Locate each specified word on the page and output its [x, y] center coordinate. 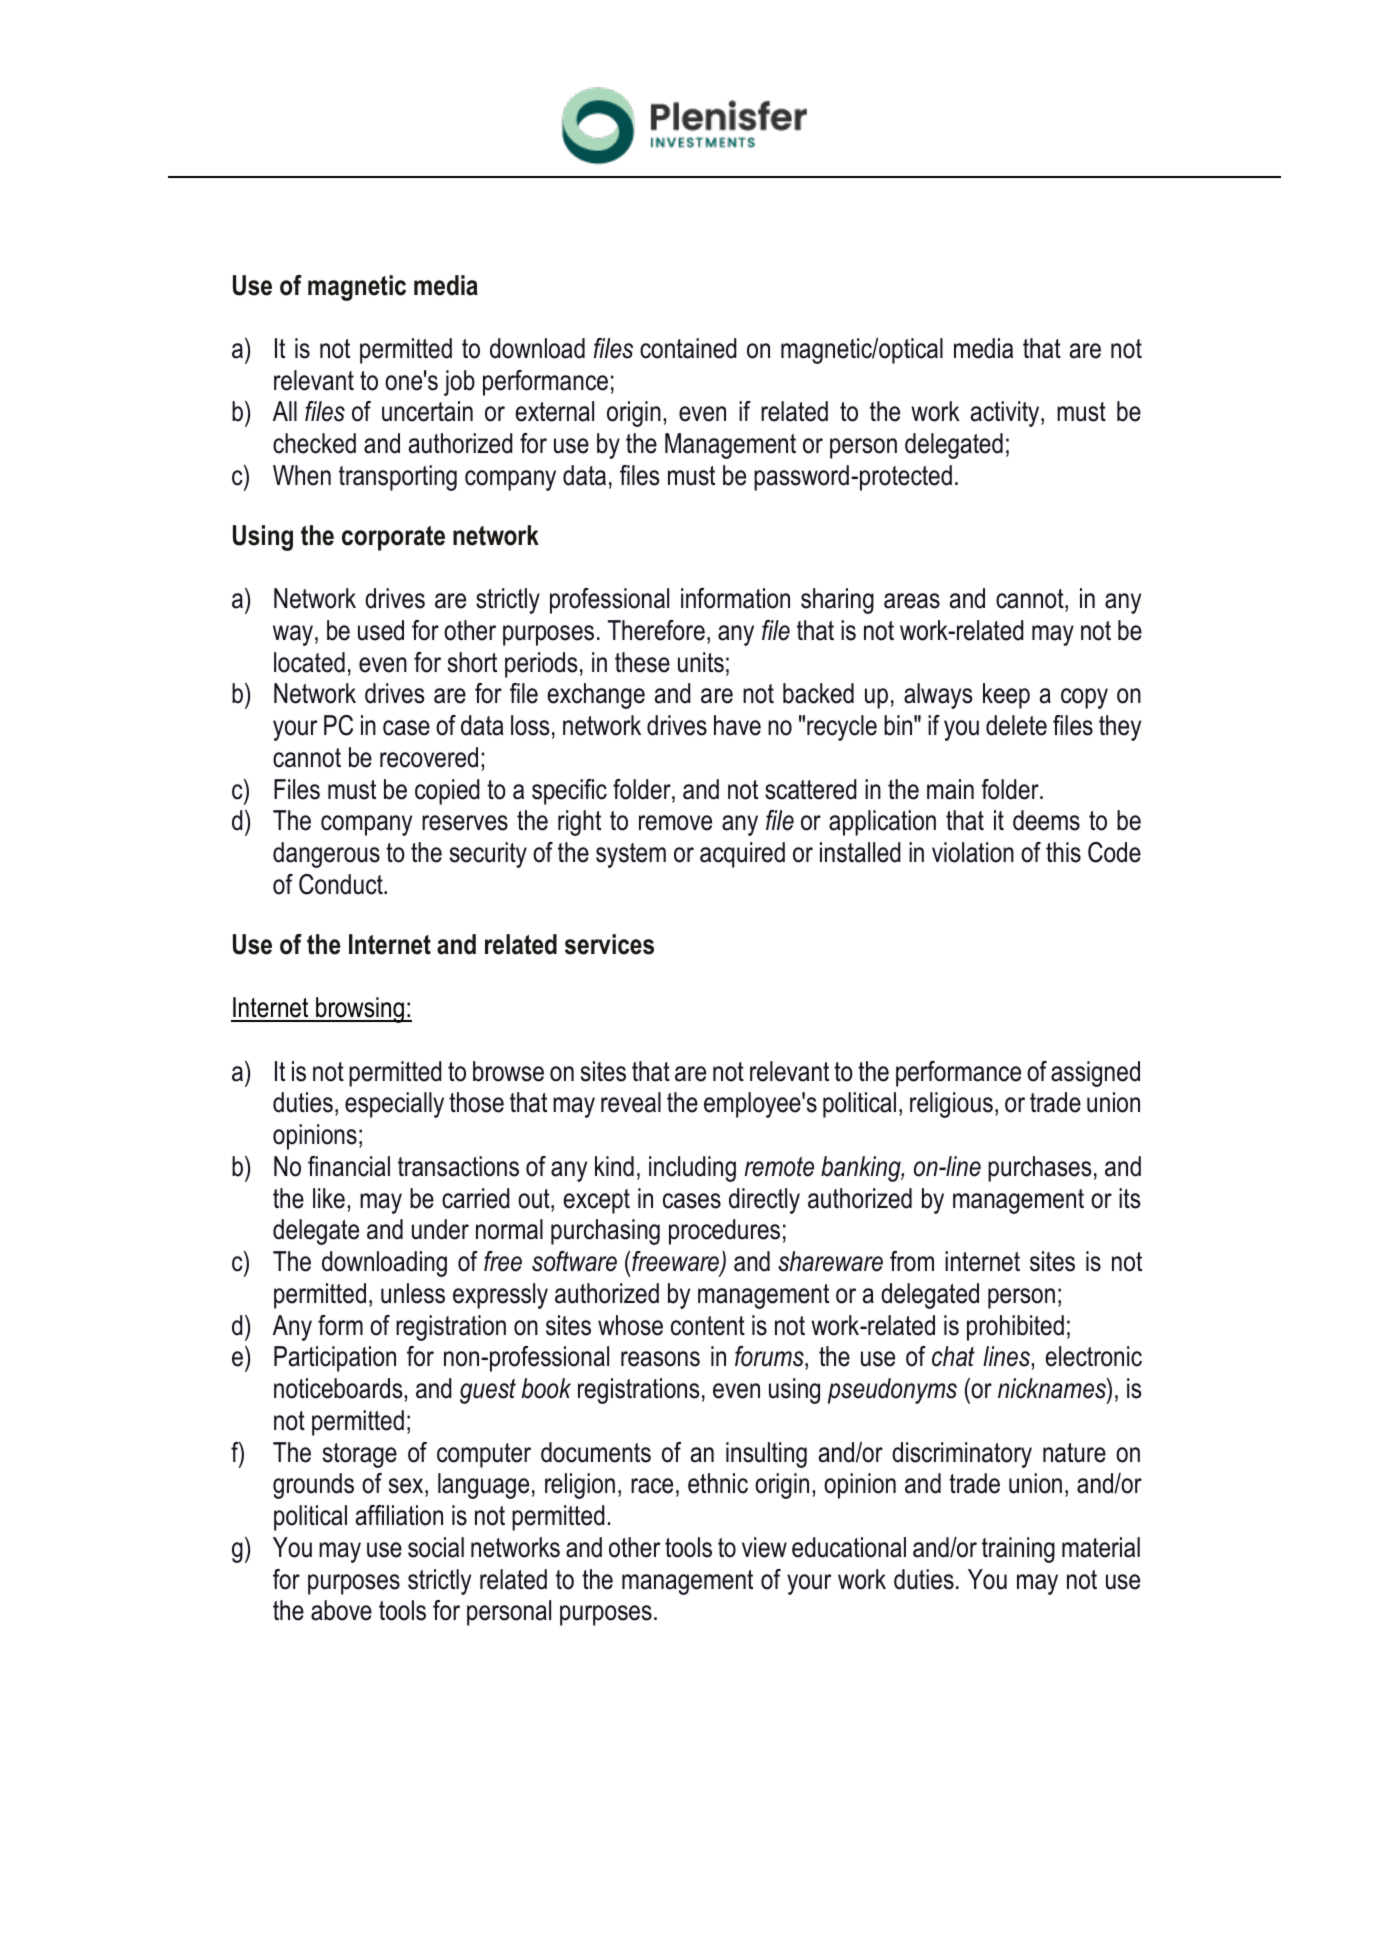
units [701, 662]
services [609, 944]
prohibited [1015, 1328]
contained [688, 348]
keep [1006, 696]
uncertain [427, 411]
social [436, 1547]
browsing [360, 1010]
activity [1006, 414]
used [381, 630]
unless [413, 1293]
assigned [1095, 1074]
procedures [724, 1232]
